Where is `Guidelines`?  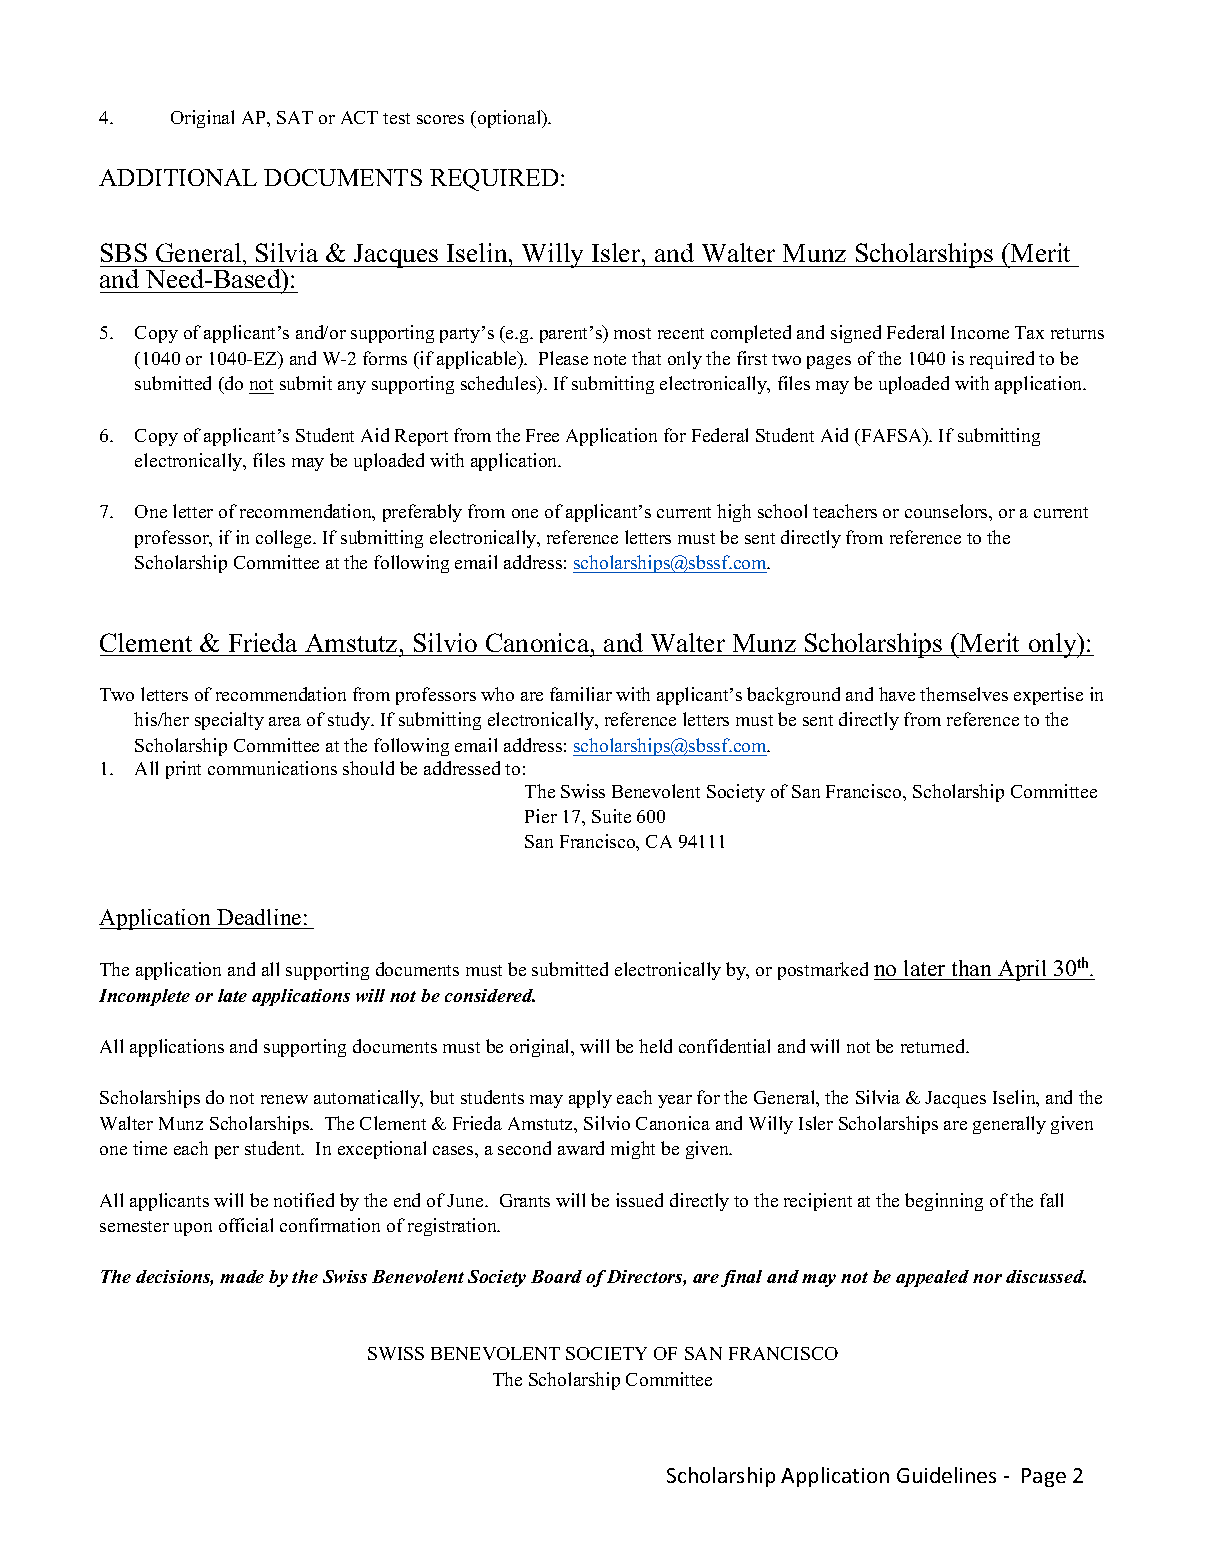 Guidelines is located at coordinates (946, 1475).
